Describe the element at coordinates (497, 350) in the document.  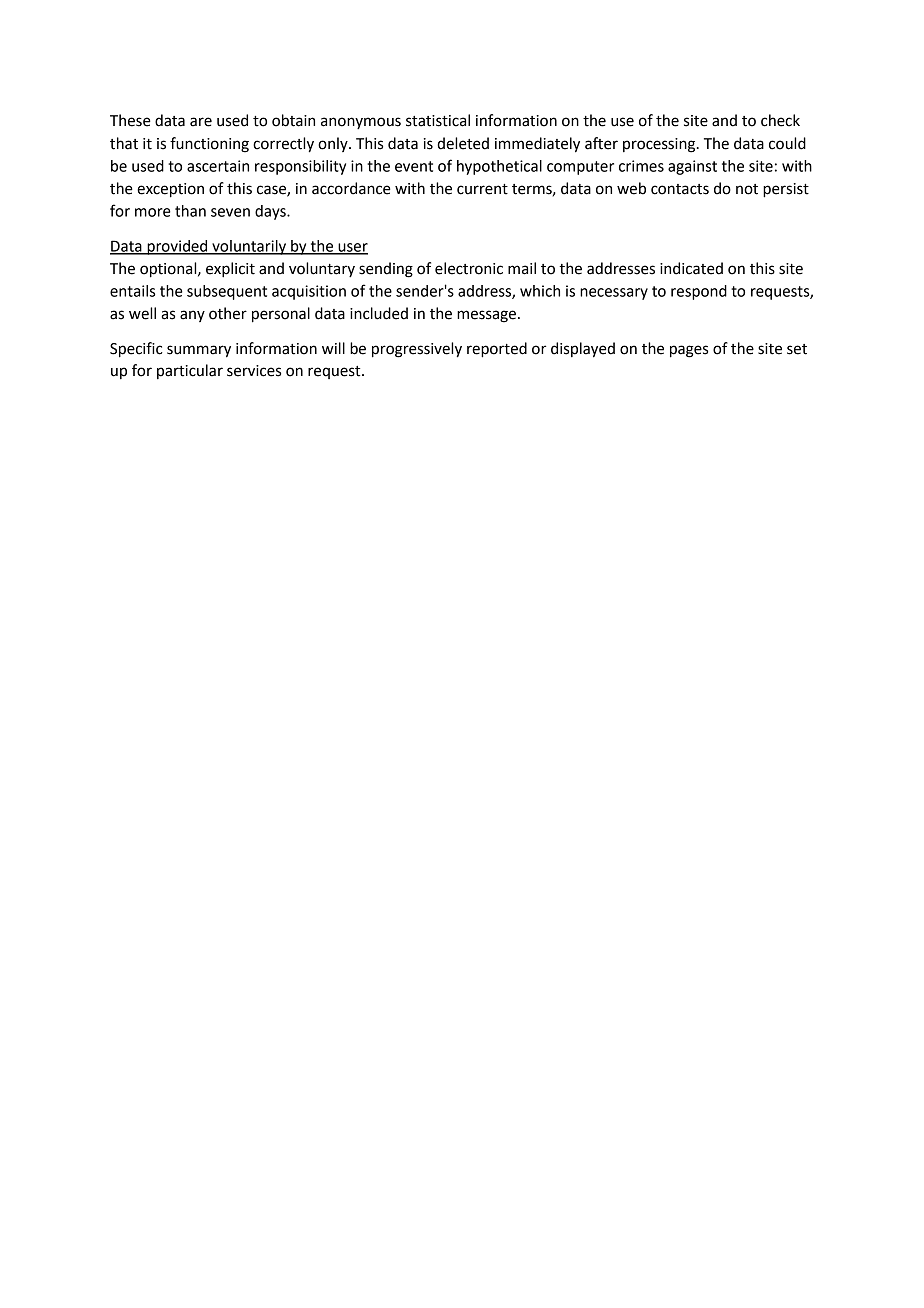
I see `reported` at that location.
